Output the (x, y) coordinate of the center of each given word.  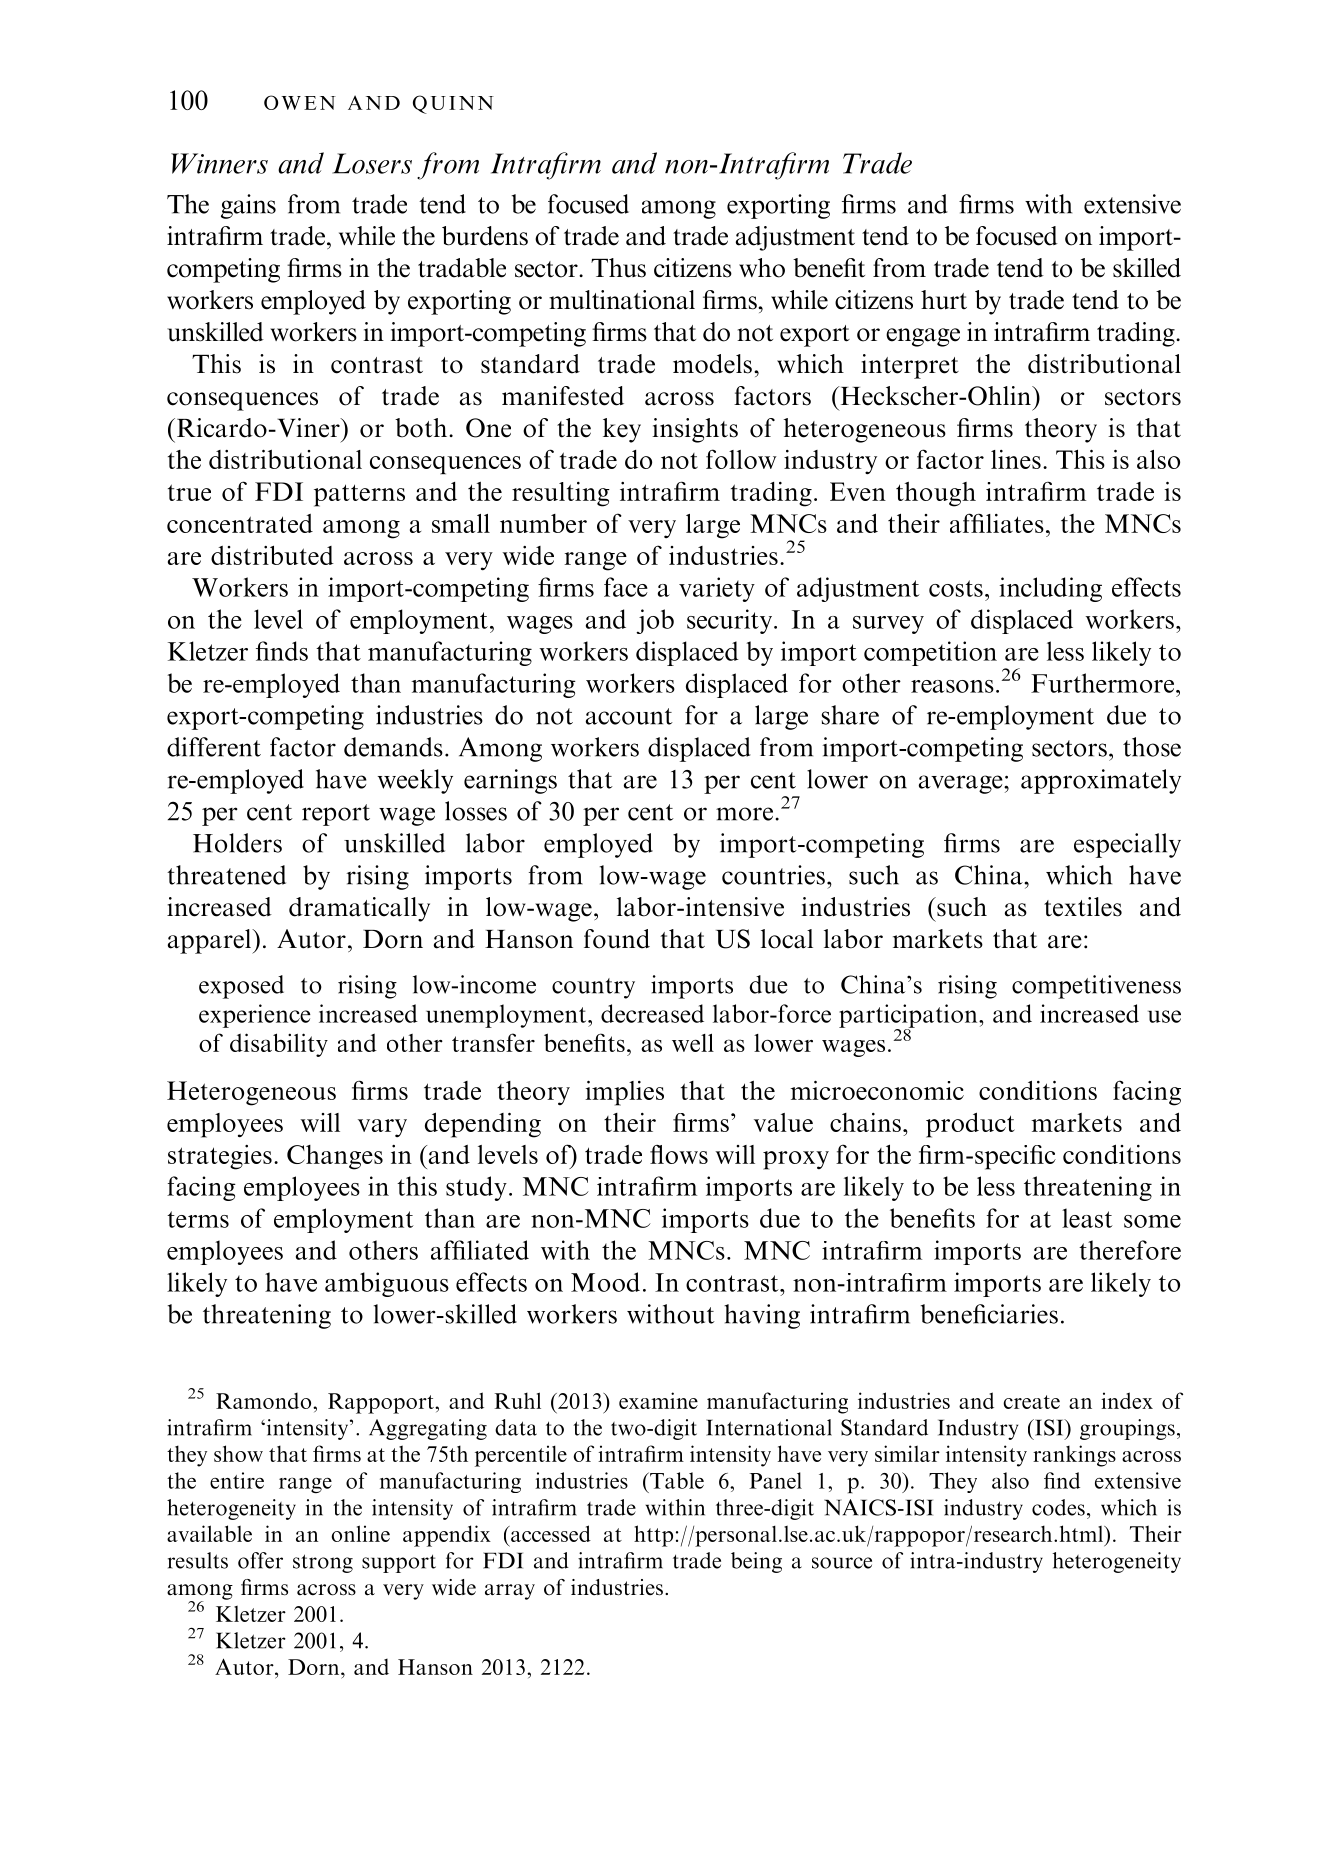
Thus (618, 268)
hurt (944, 300)
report (336, 815)
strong (323, 1563)
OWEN (300, 102)
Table (676, 1480)
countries (773, 875)
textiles (1083, 907)
